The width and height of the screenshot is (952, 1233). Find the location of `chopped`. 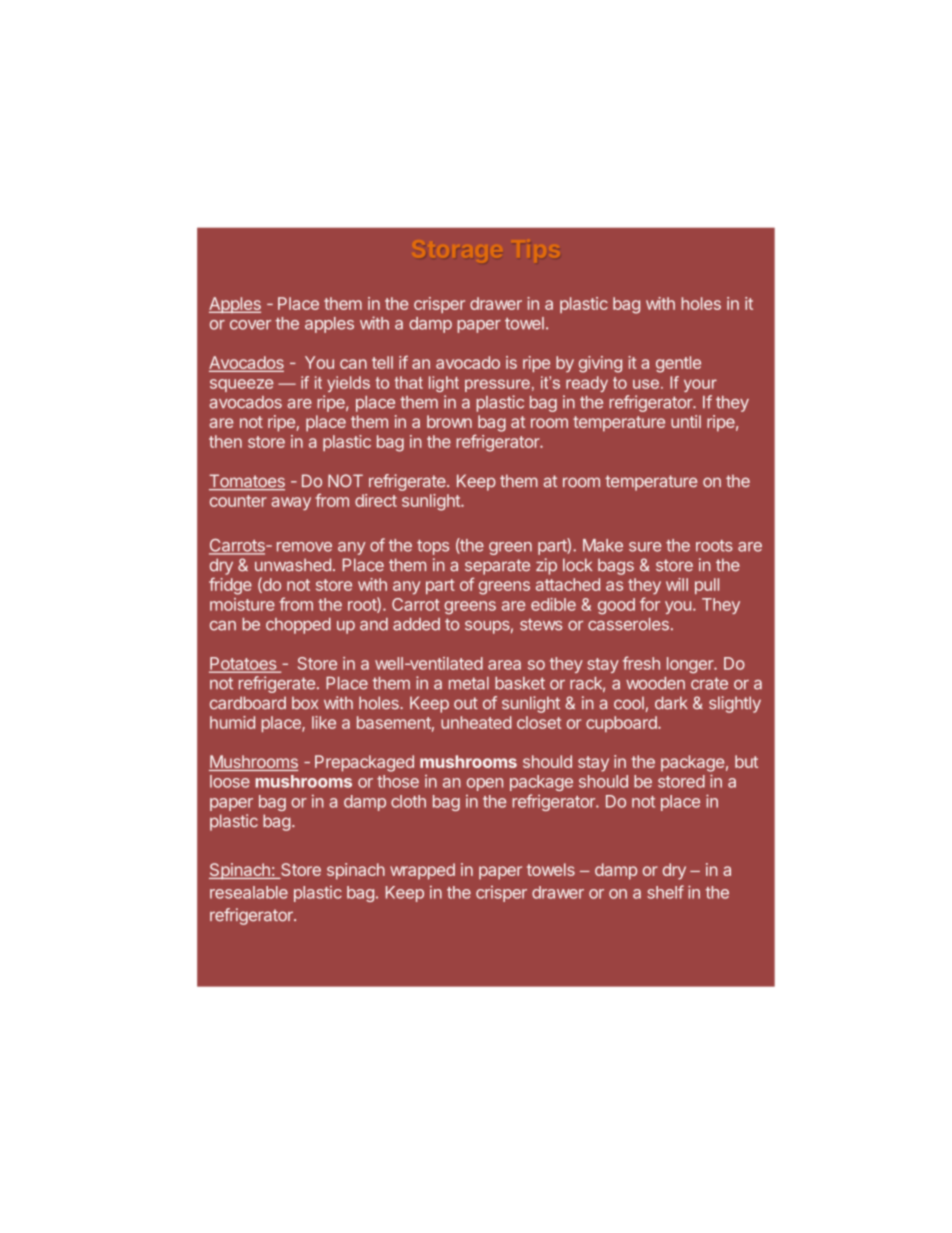

chopped is located at coordinates (298, 626).
